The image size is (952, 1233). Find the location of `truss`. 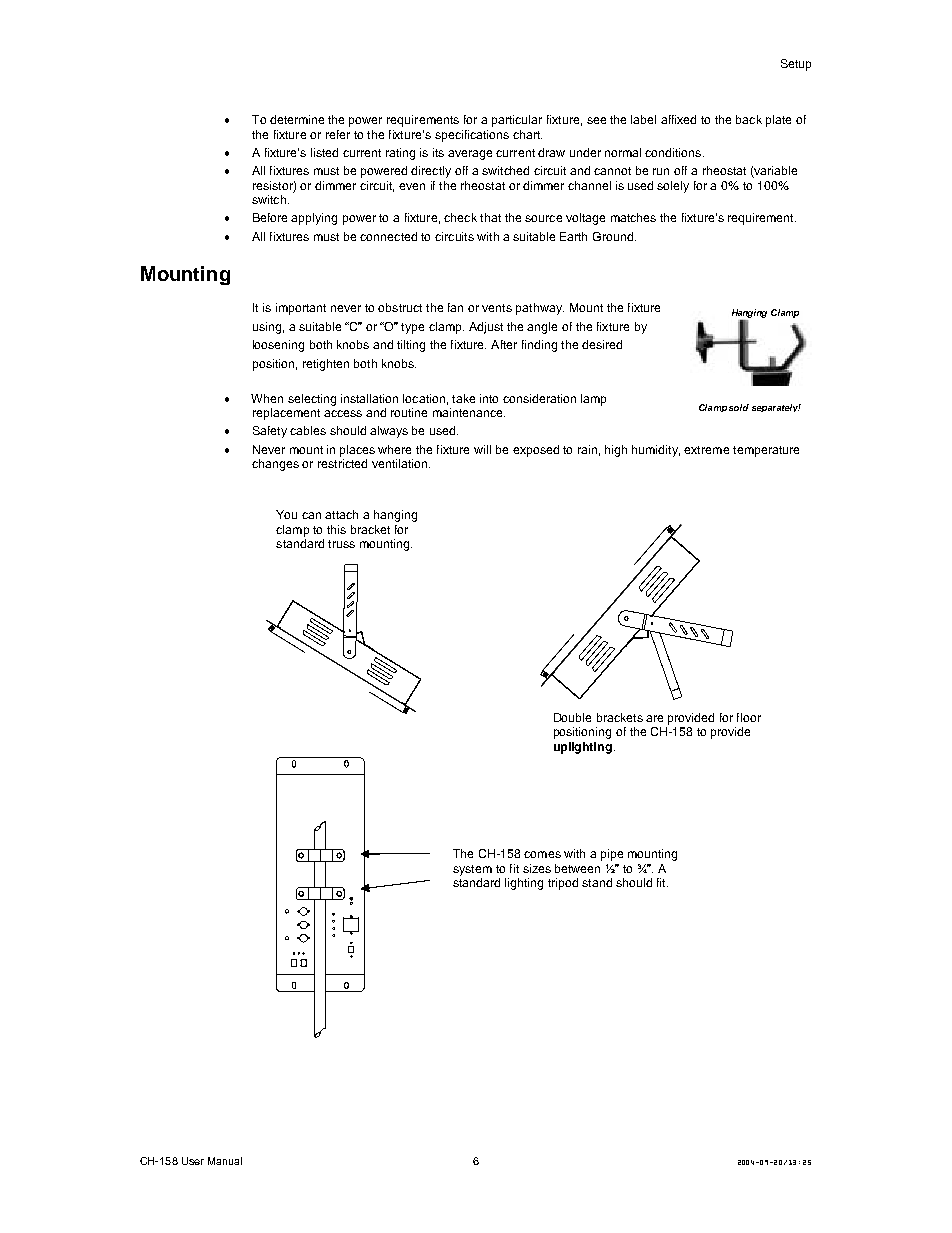

truss is located at coordinates (341, 544).
